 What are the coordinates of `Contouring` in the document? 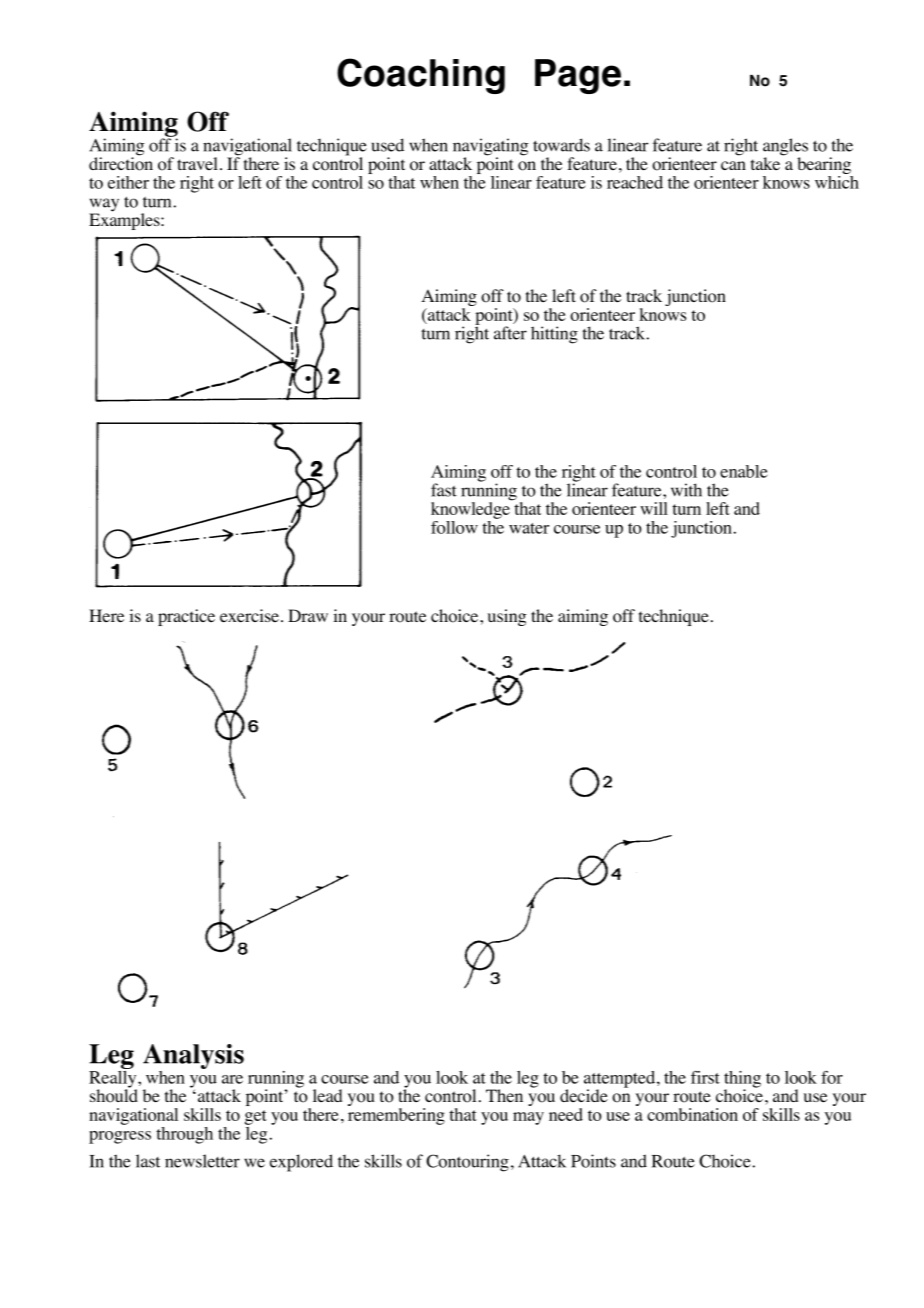 It's located at (467, 1163).
